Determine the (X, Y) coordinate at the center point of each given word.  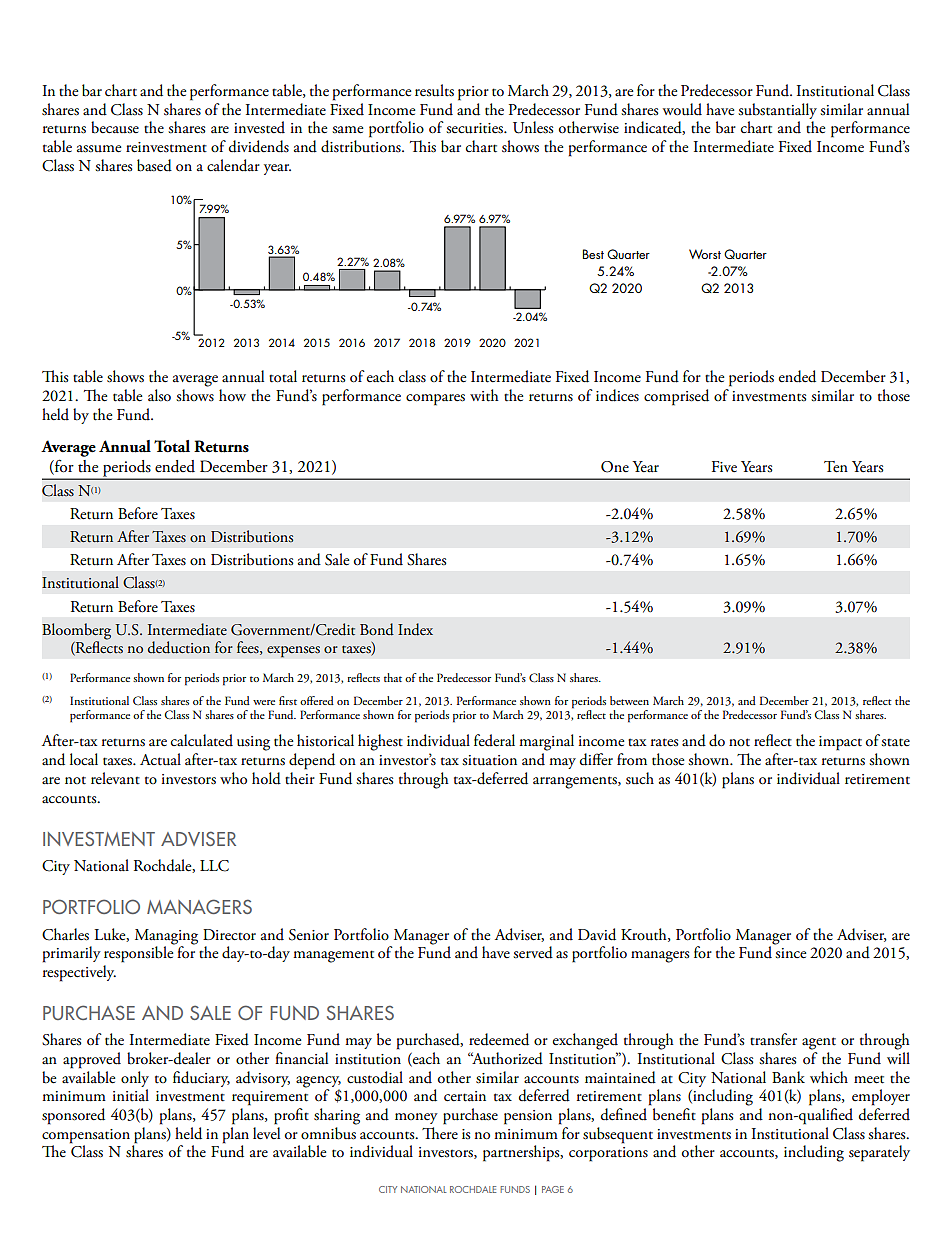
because (115, 127)
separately (879, 1153)
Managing (166, 937)
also (159, 395)
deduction (179, 647)
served (533, 952)
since (790, 953)
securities (476, 128)
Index (415, 629)
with (484, 395)
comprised (676, 397)
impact (840, 743)
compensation (86, 1136)
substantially (777, 111)
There (440, 1133)
